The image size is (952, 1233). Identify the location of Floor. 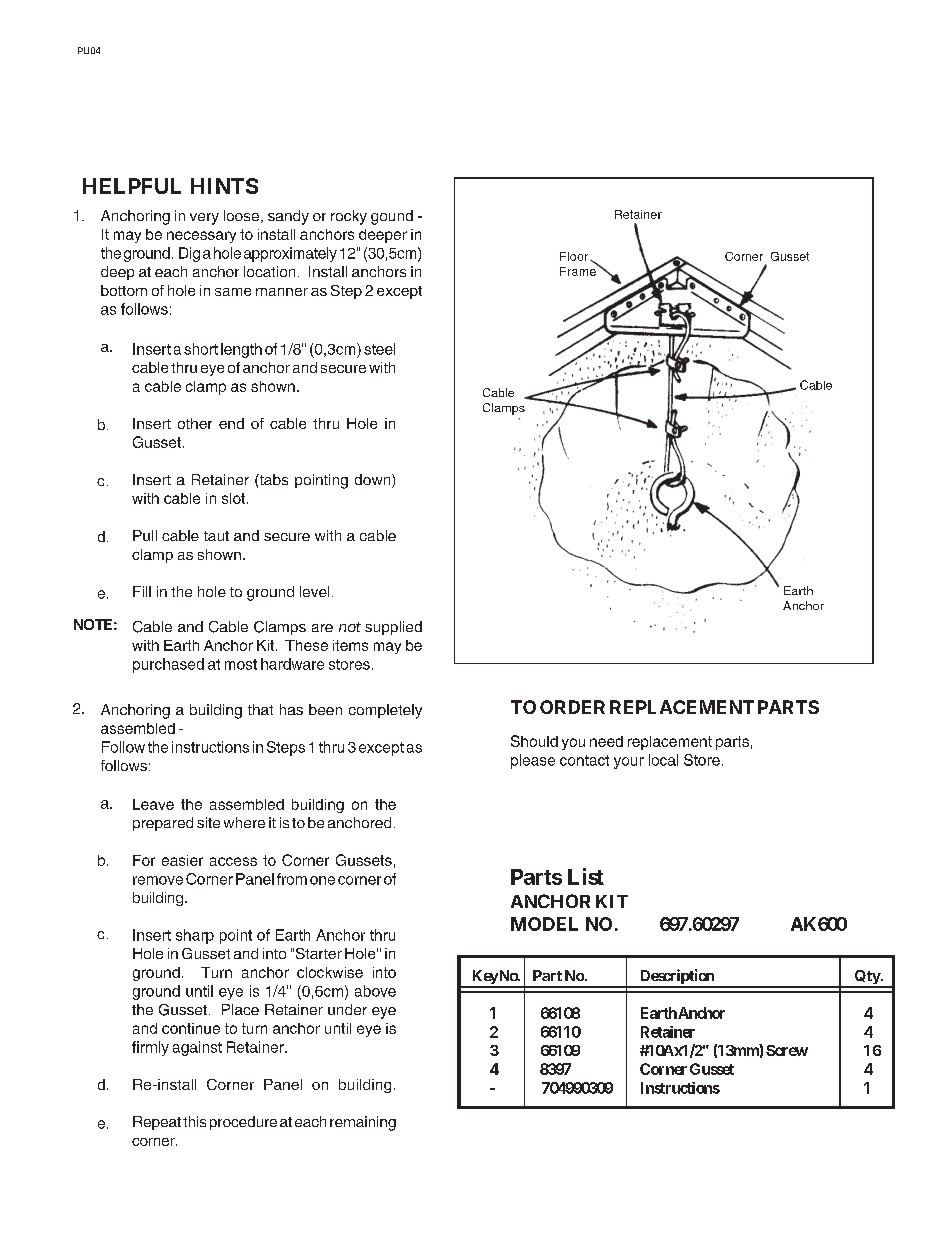
(575, 256).
